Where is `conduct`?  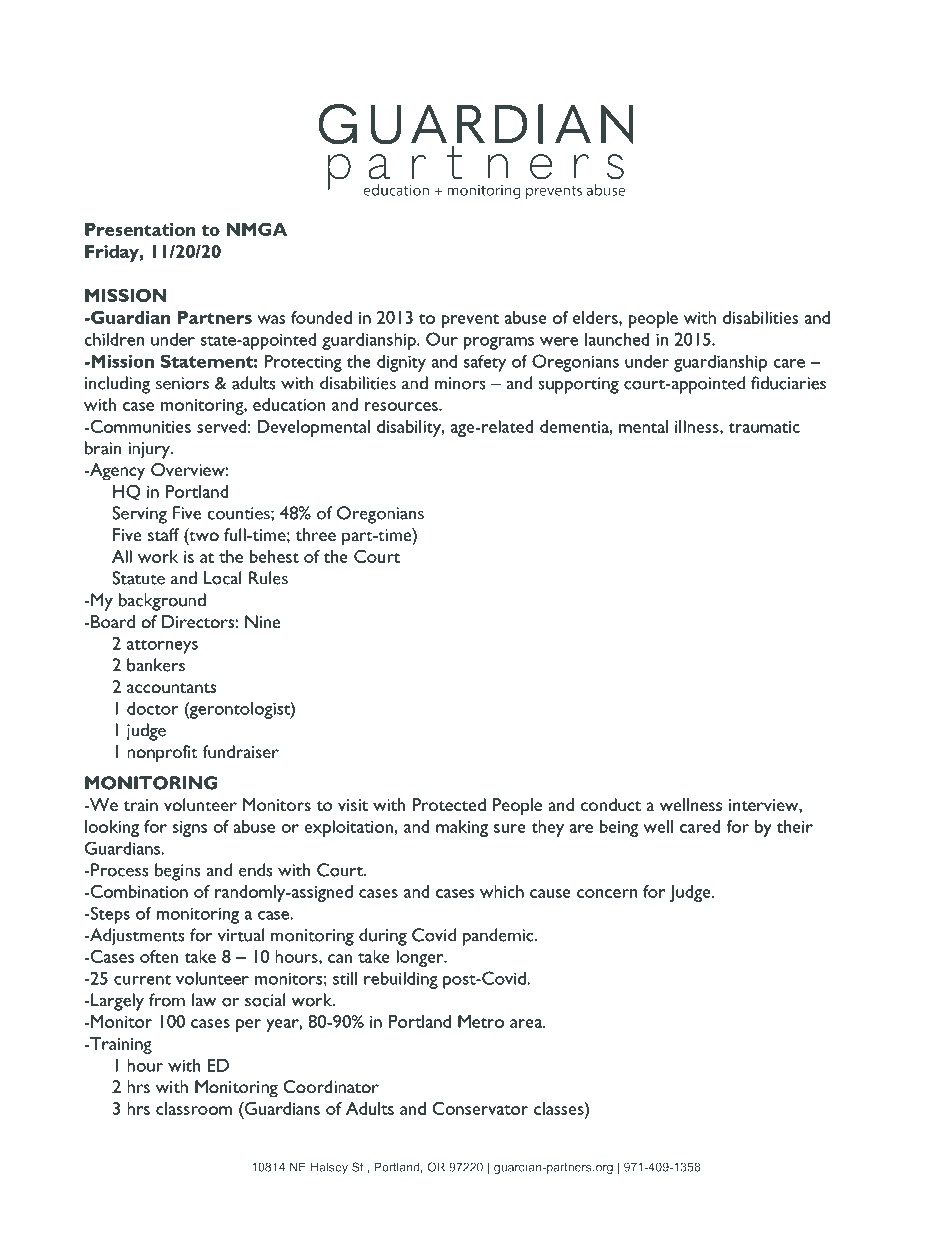 conduct is located at coordinates (611, 804).
